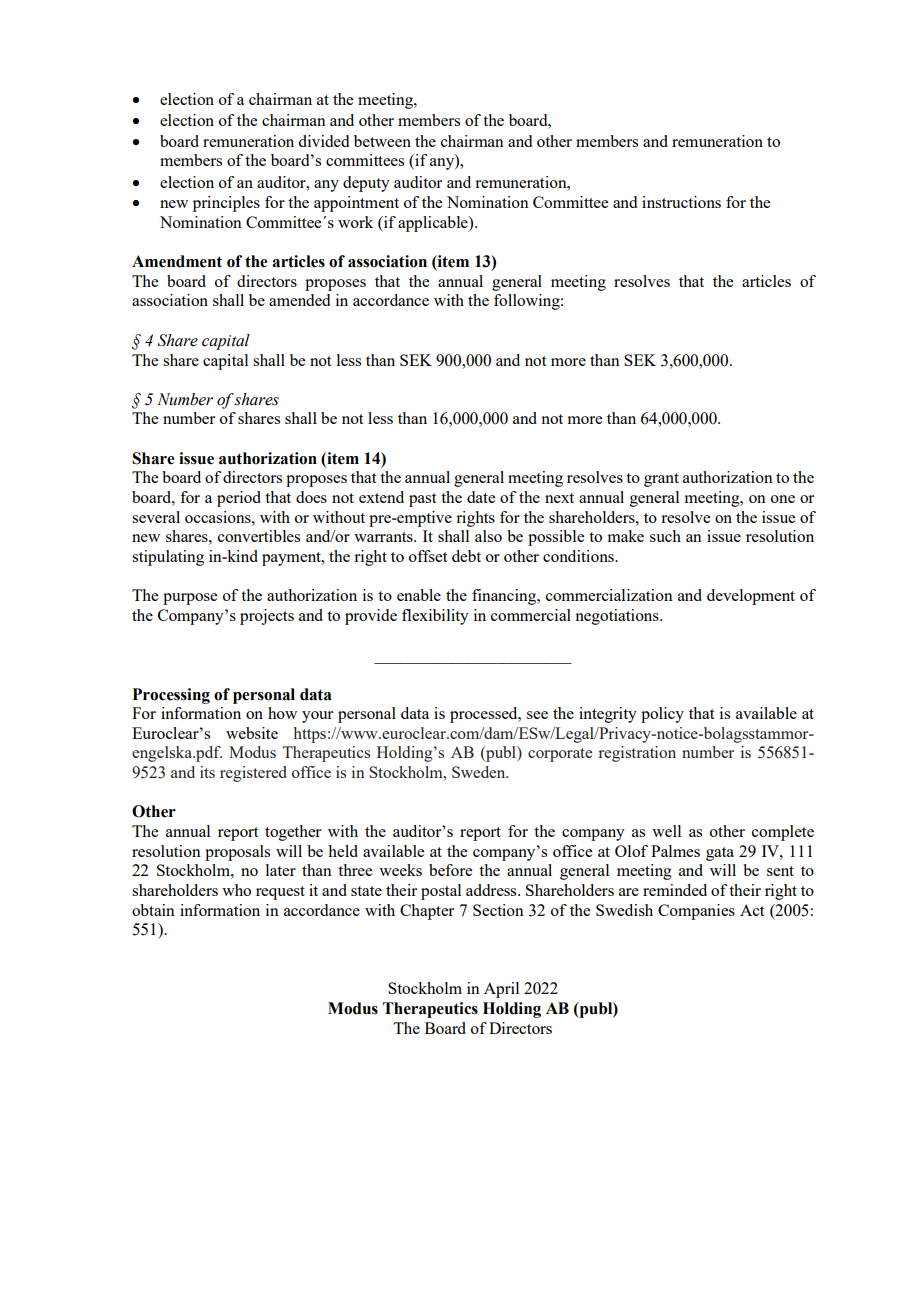 The height and width of the screenshot is (1308, 924). What do you see at coordinates (153, 910) in the screenshot?
I see `obtain` at bounding box center [153, 910].
